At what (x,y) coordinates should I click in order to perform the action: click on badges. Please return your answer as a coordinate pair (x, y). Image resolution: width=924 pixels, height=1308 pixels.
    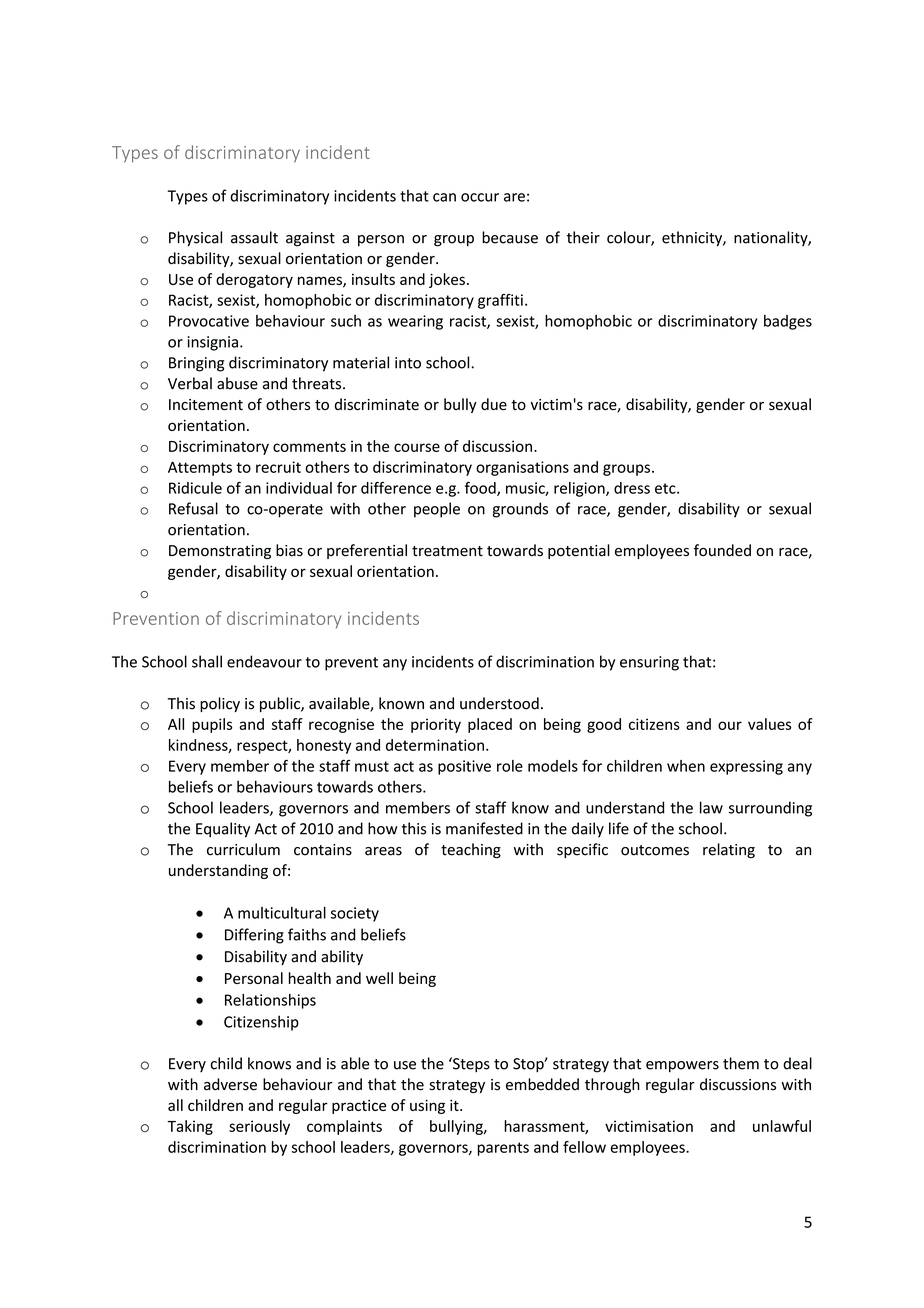
    Looking at the image, I should click on (788, 322).
